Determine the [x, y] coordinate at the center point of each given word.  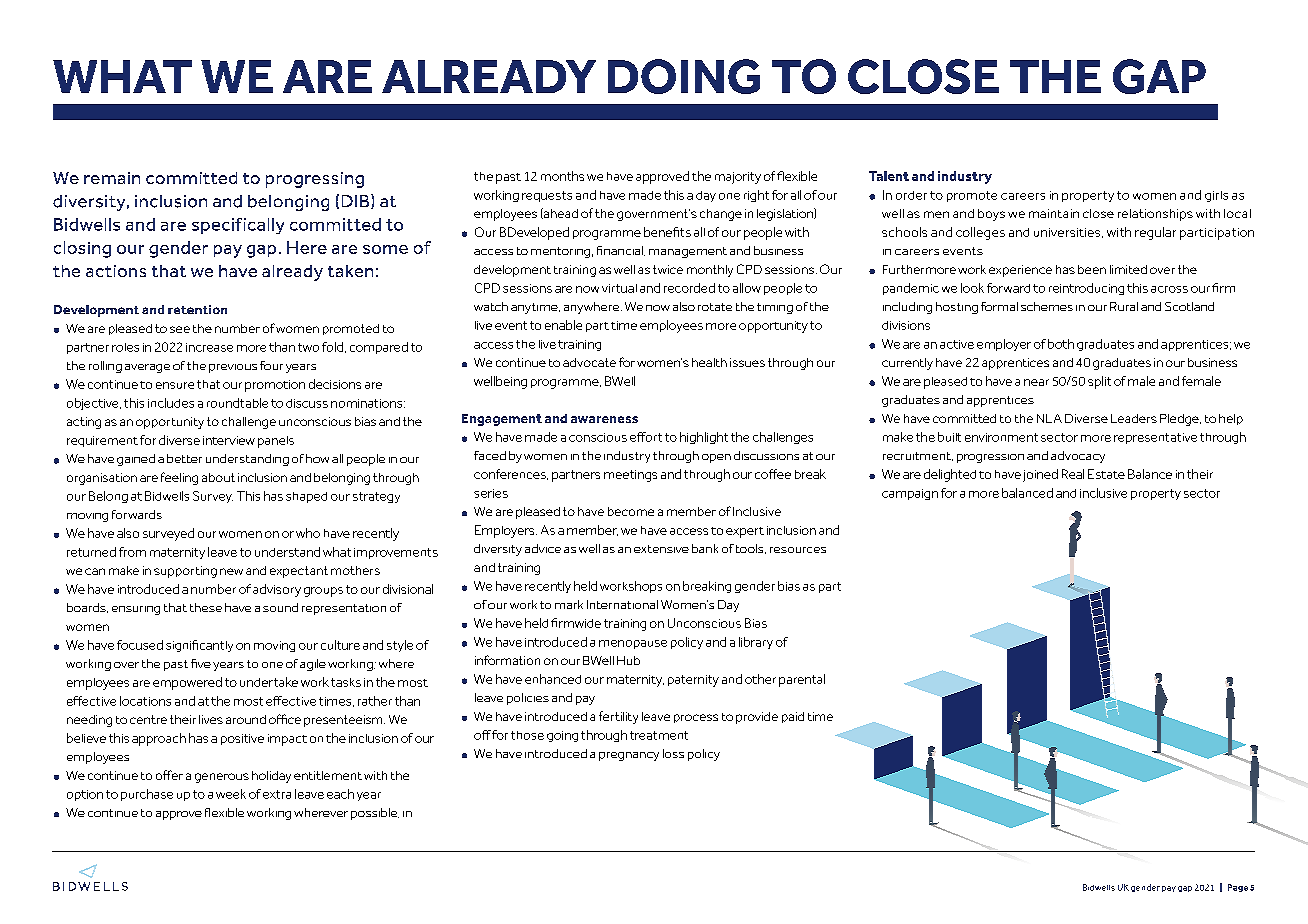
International [622, 604]
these [206, 607]
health [709, 362]
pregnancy [629, 756]
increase [209, 347]
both [1061, 344]
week [231, 794]
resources [798, 550]
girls [1216, 196]
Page [1238, 888]
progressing [315, 180]
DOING [684, 76]
